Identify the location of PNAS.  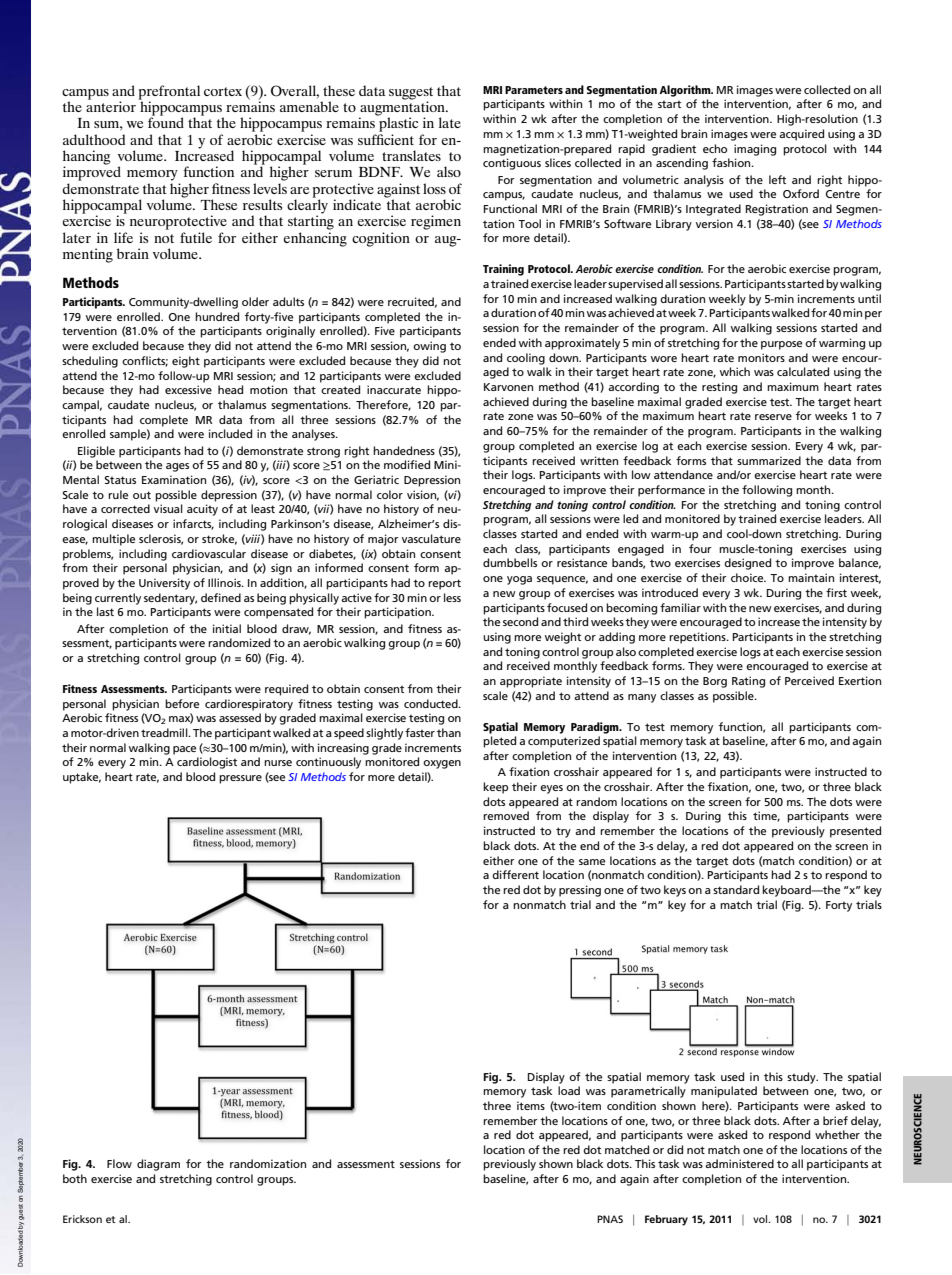
(610, 1219).
